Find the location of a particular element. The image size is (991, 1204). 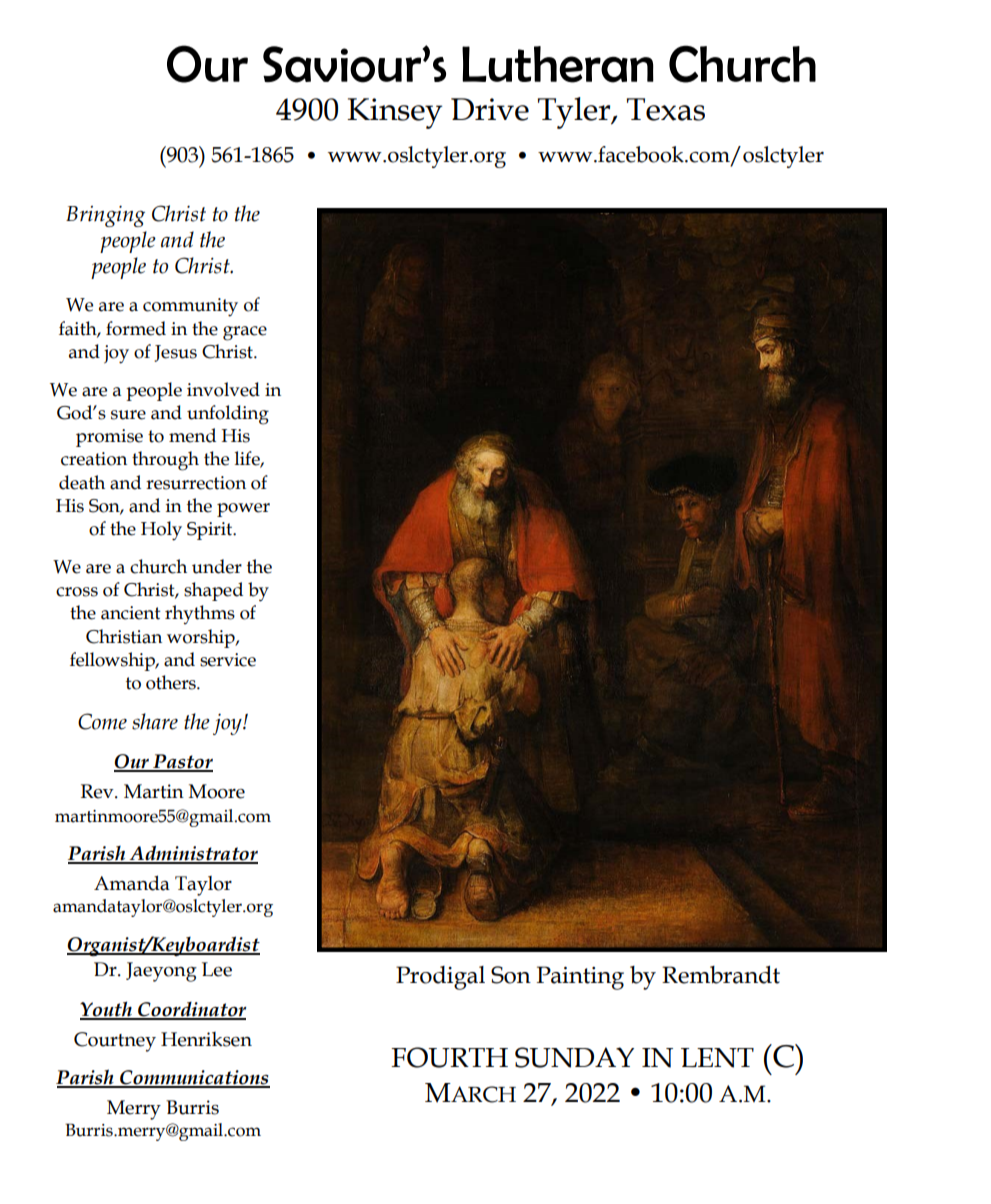

share is located at coordinates (155, 721).
